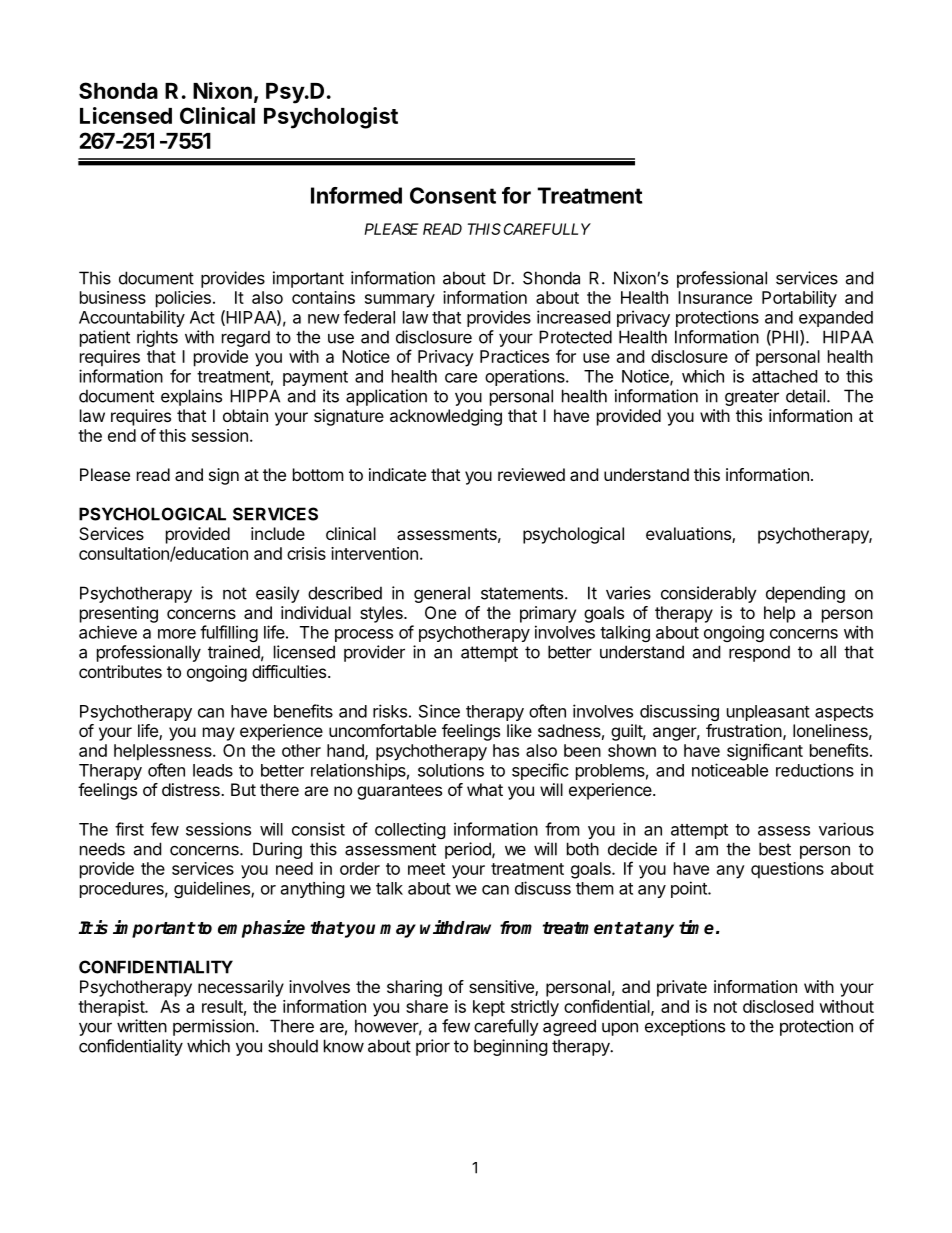 The image size is (952, 1233). Describe the element at coordinates (805, 594) in the document. I see `depending` at that location.
